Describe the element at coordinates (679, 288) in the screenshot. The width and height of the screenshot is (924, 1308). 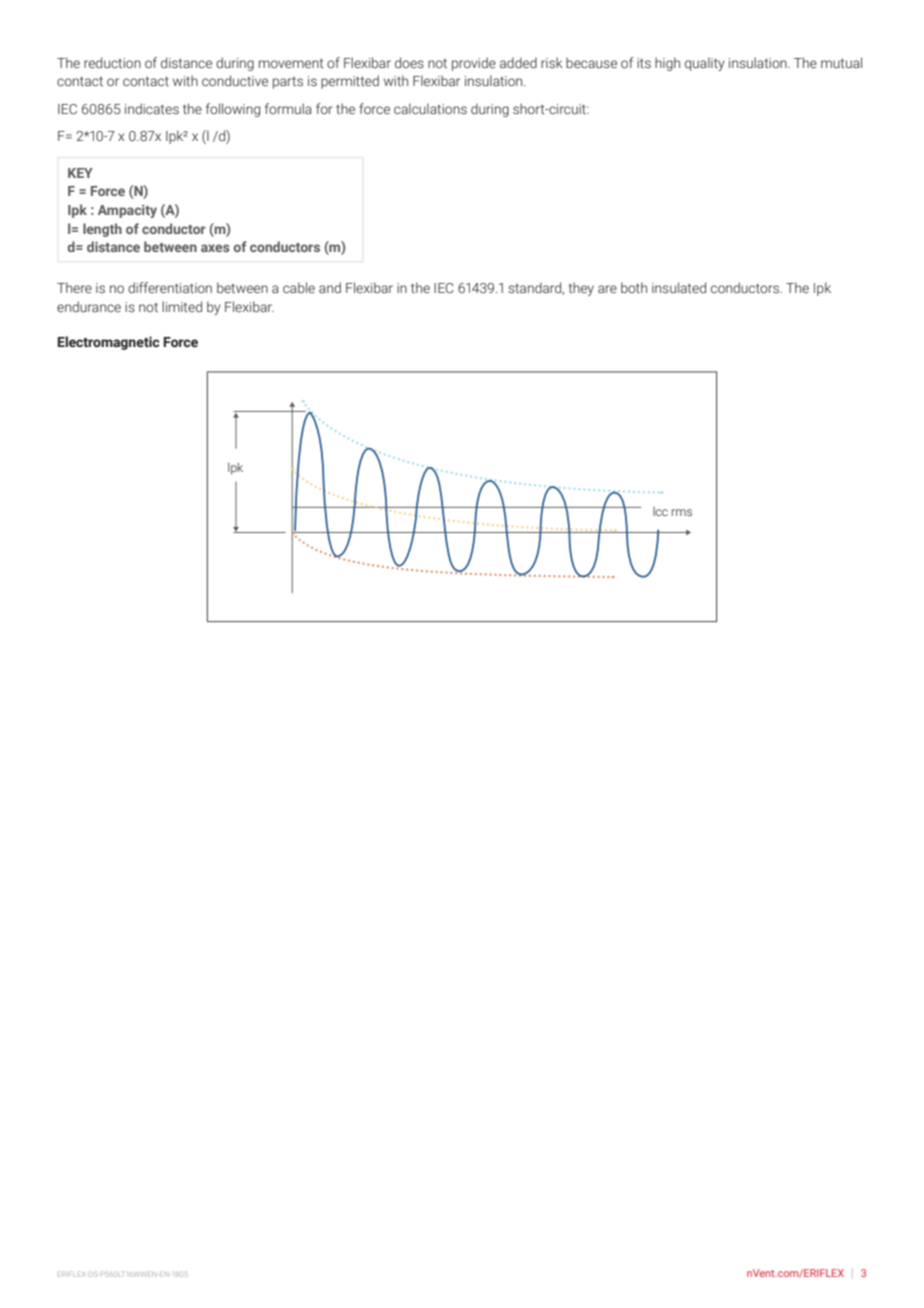
I see `insulated` at that location.
